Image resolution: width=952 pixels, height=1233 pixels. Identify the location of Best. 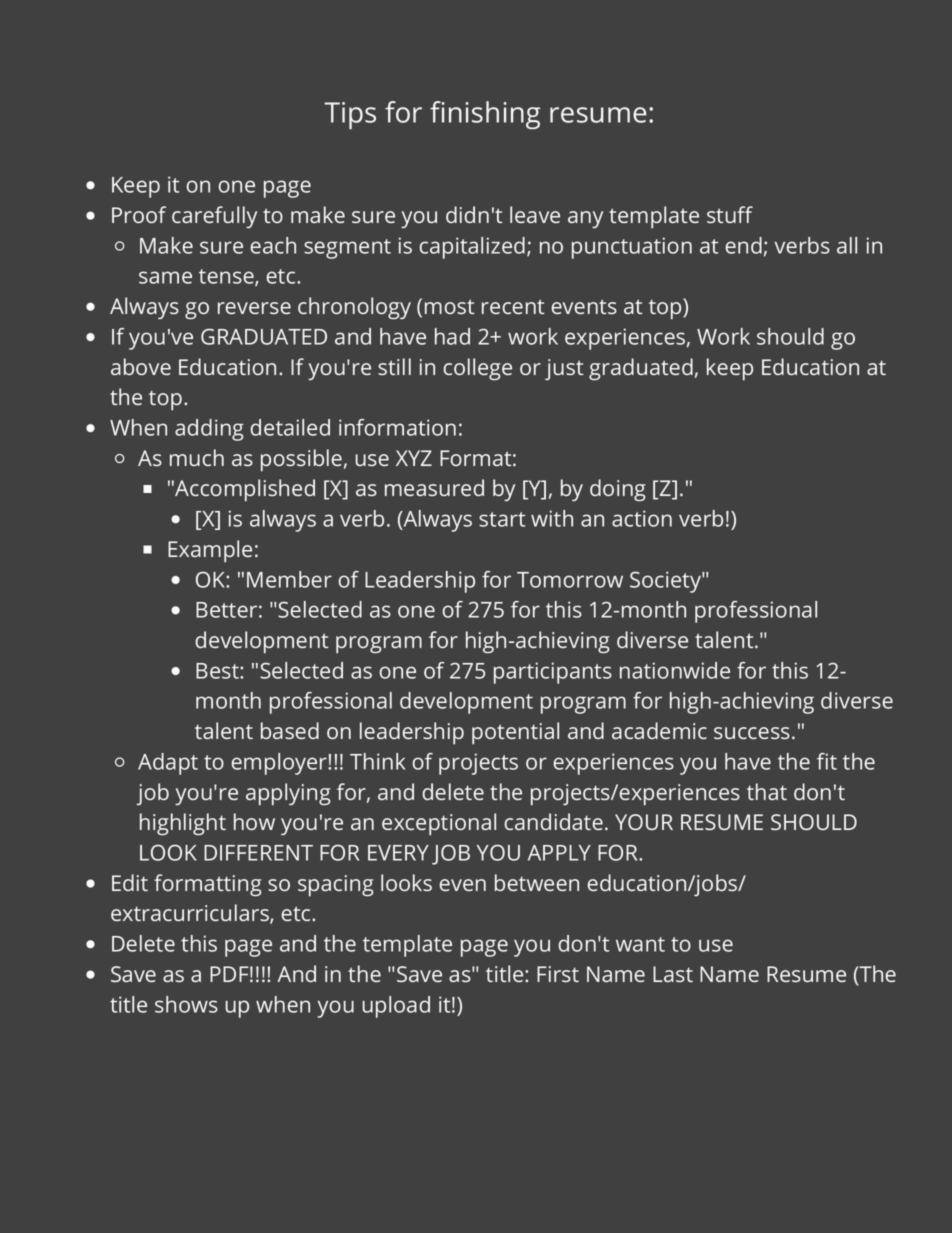
(218, 671).
